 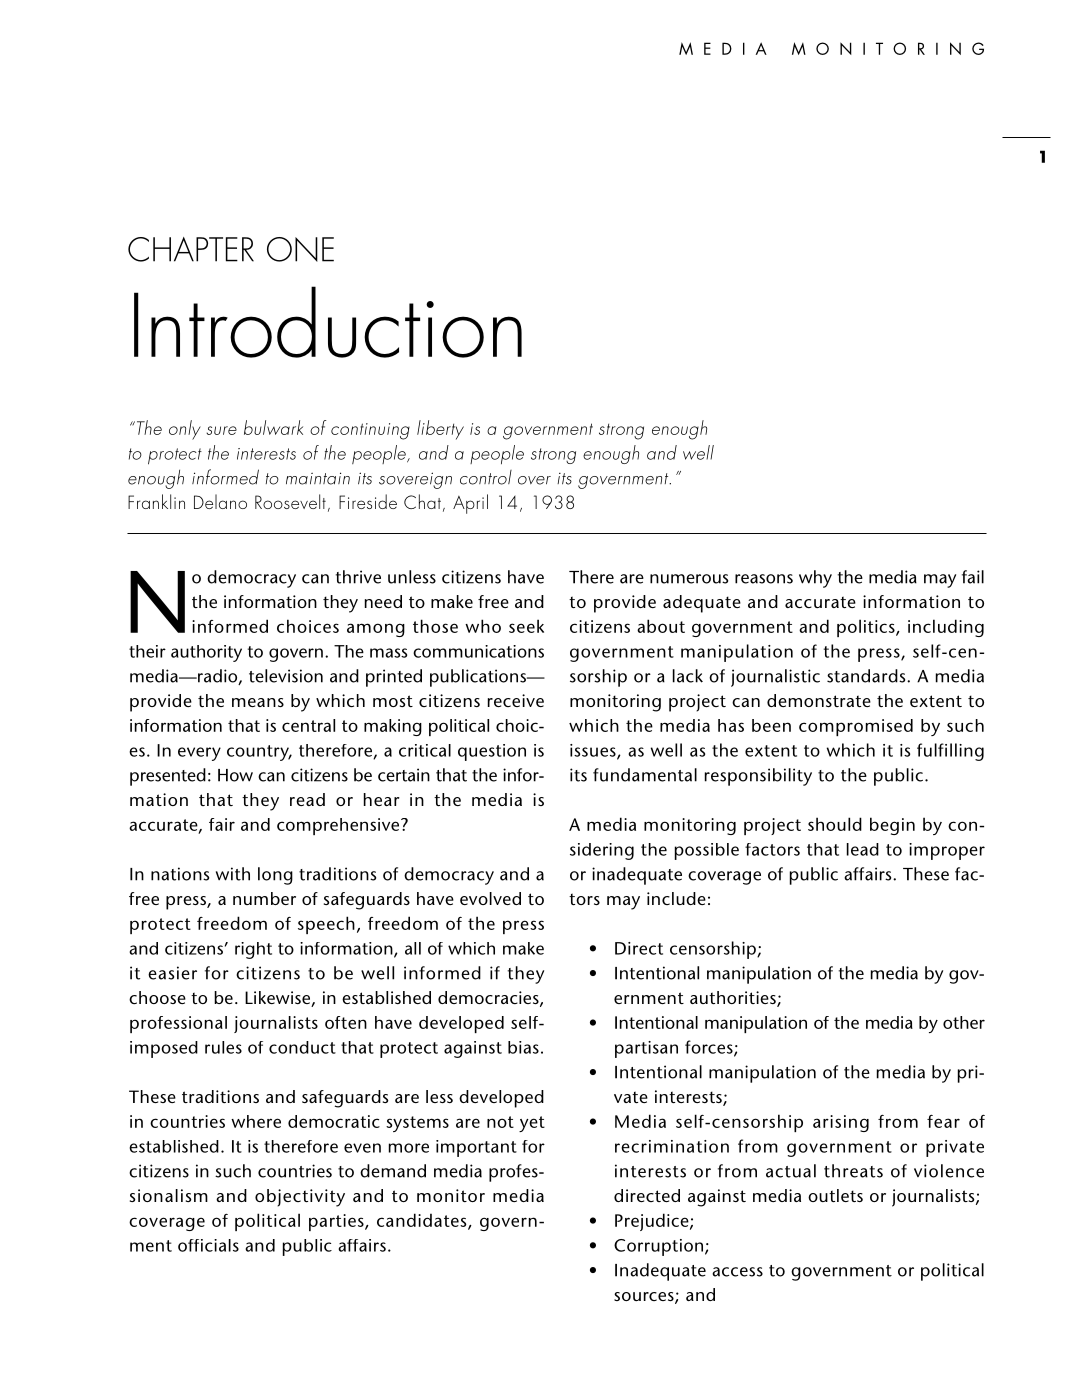 I want to click on why, so click(x=815, y=579).
